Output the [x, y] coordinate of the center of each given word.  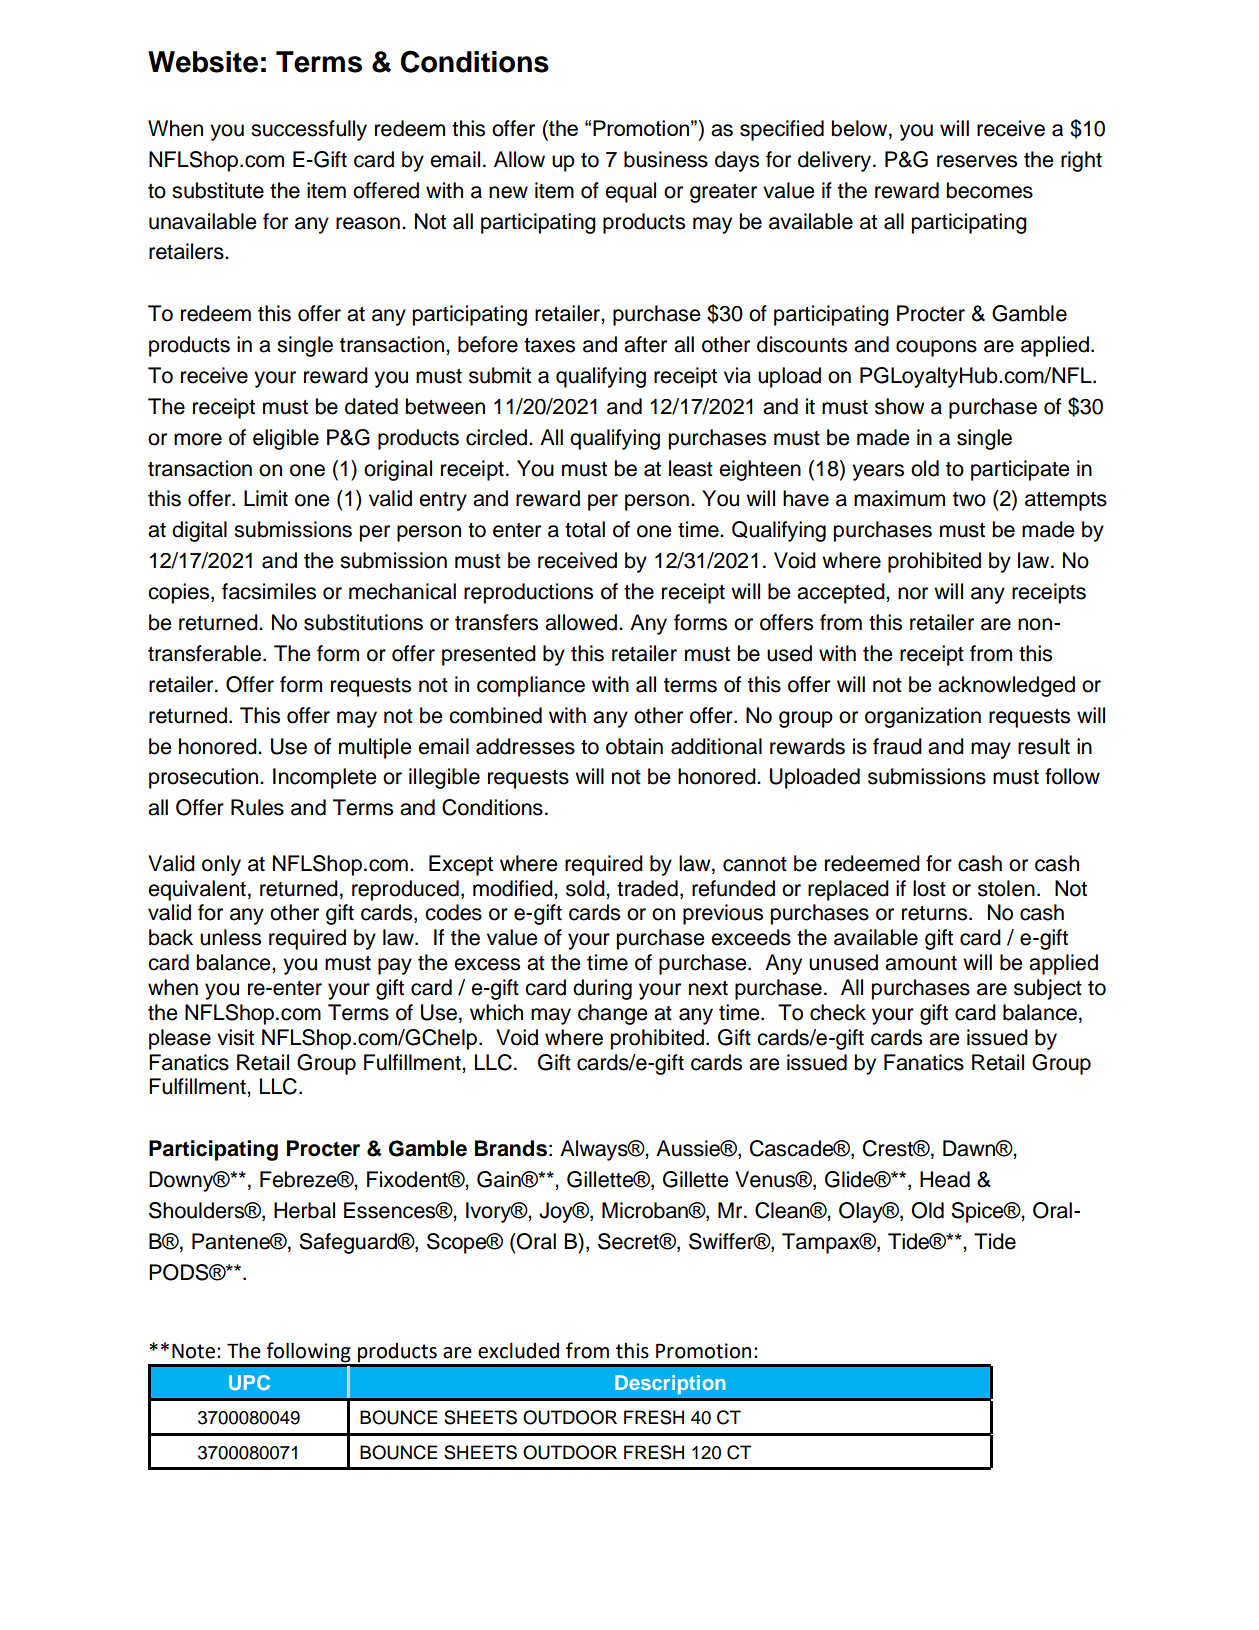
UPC [249, 1382]
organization [923, 717]
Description [670, 1384]
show [900, 406]
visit [235, 1037]
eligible [286, 439]
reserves [977, 161]
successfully [309, 130]
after [645, 344]
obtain [634, 746]
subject [1048, 989]
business [666, 159]
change [612, 1014]
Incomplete [324, 778]
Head [945, 1179]
